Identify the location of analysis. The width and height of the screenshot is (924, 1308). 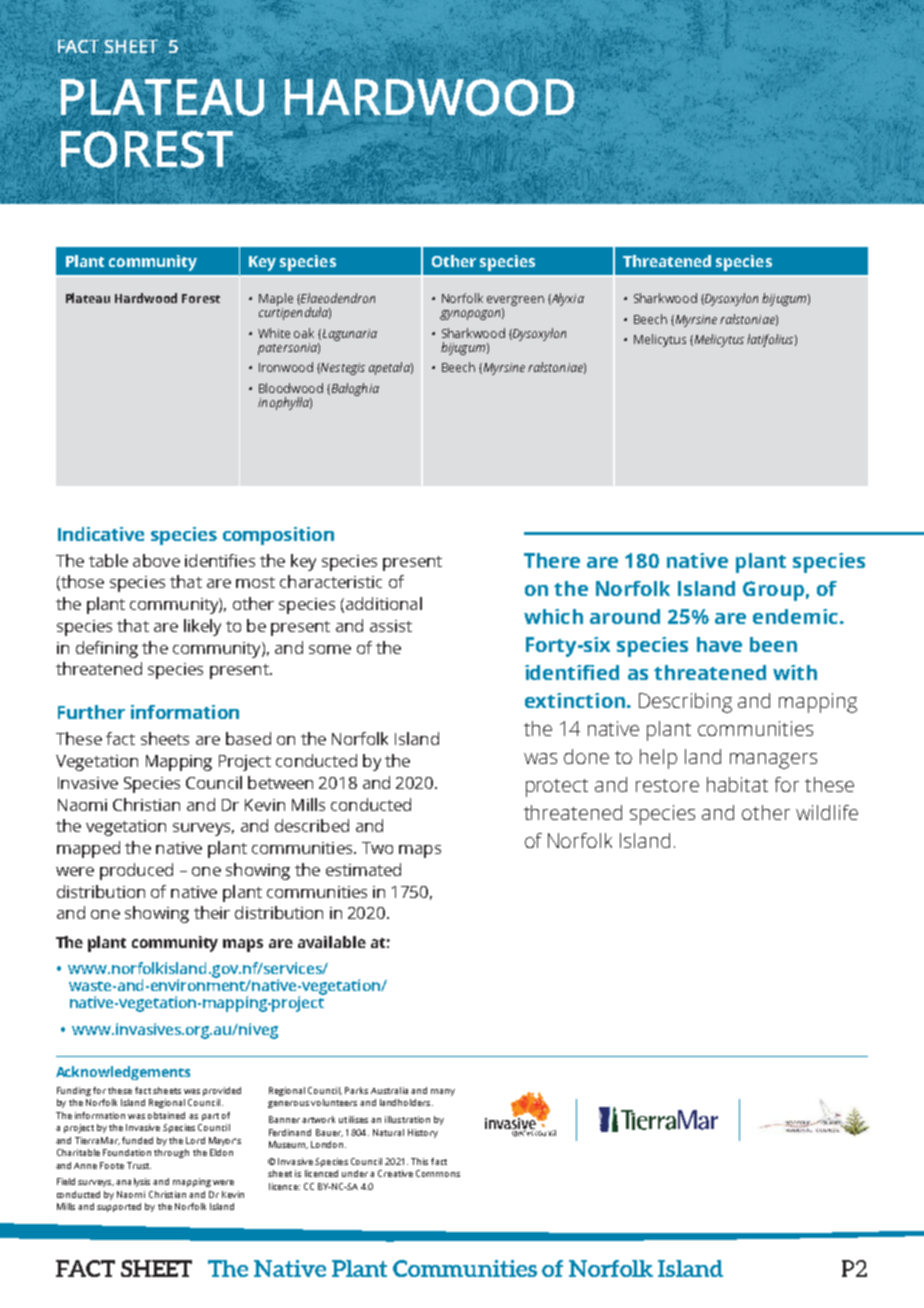
(133, 1182).
